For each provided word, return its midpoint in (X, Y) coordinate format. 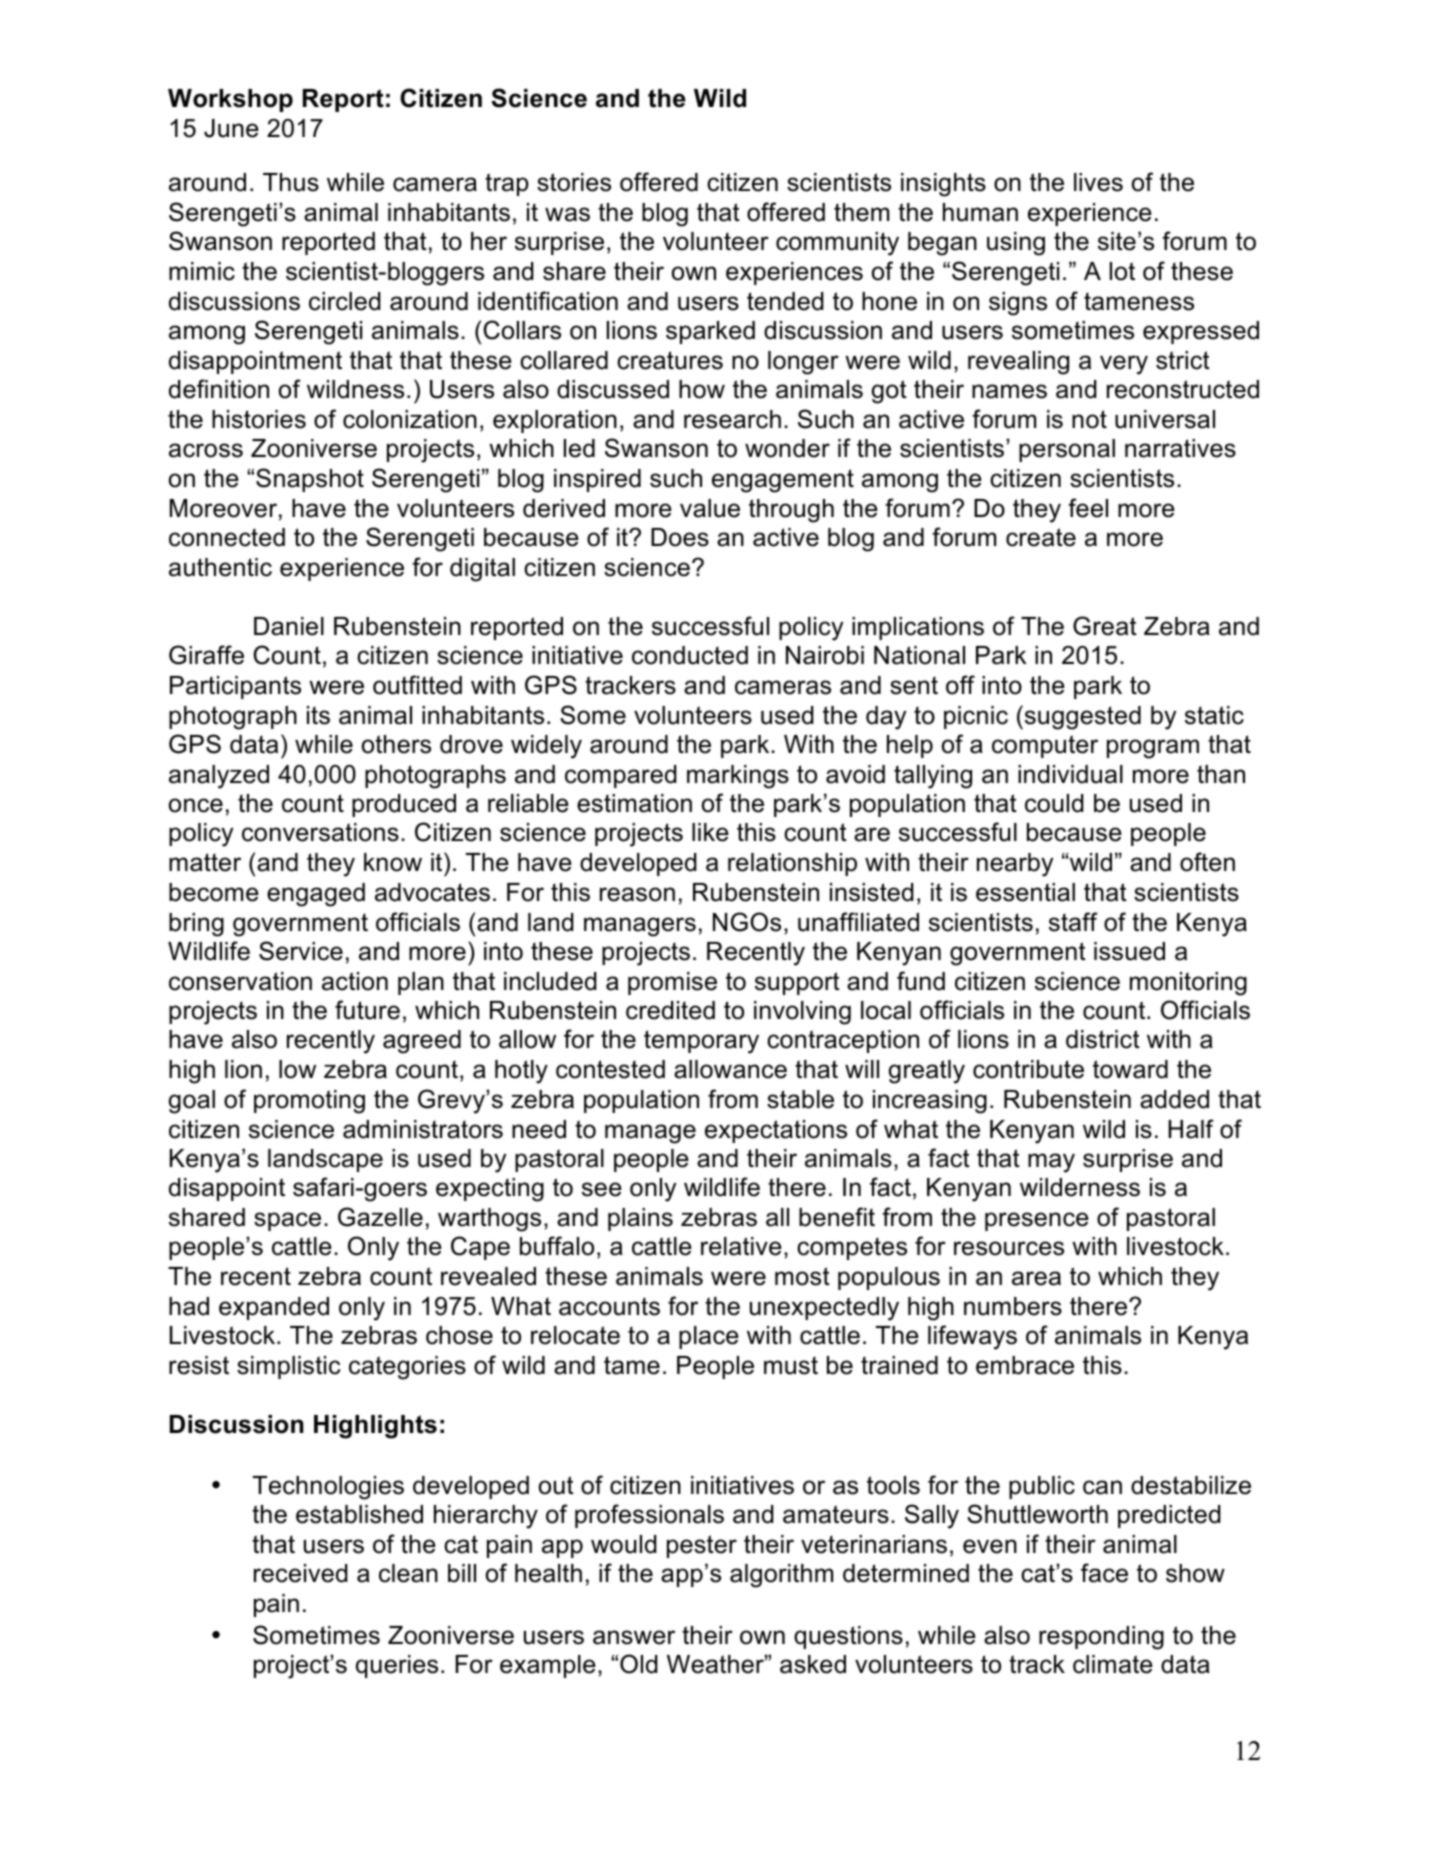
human (980, 212)
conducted (690, 655)
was (567, 214)
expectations (776, 1131)
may (1051, 1163)
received (301, 1573)
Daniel (289, 626)
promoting (309, 1102)
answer (634, 1637)
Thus (291, 182)
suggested (1081, 717)
